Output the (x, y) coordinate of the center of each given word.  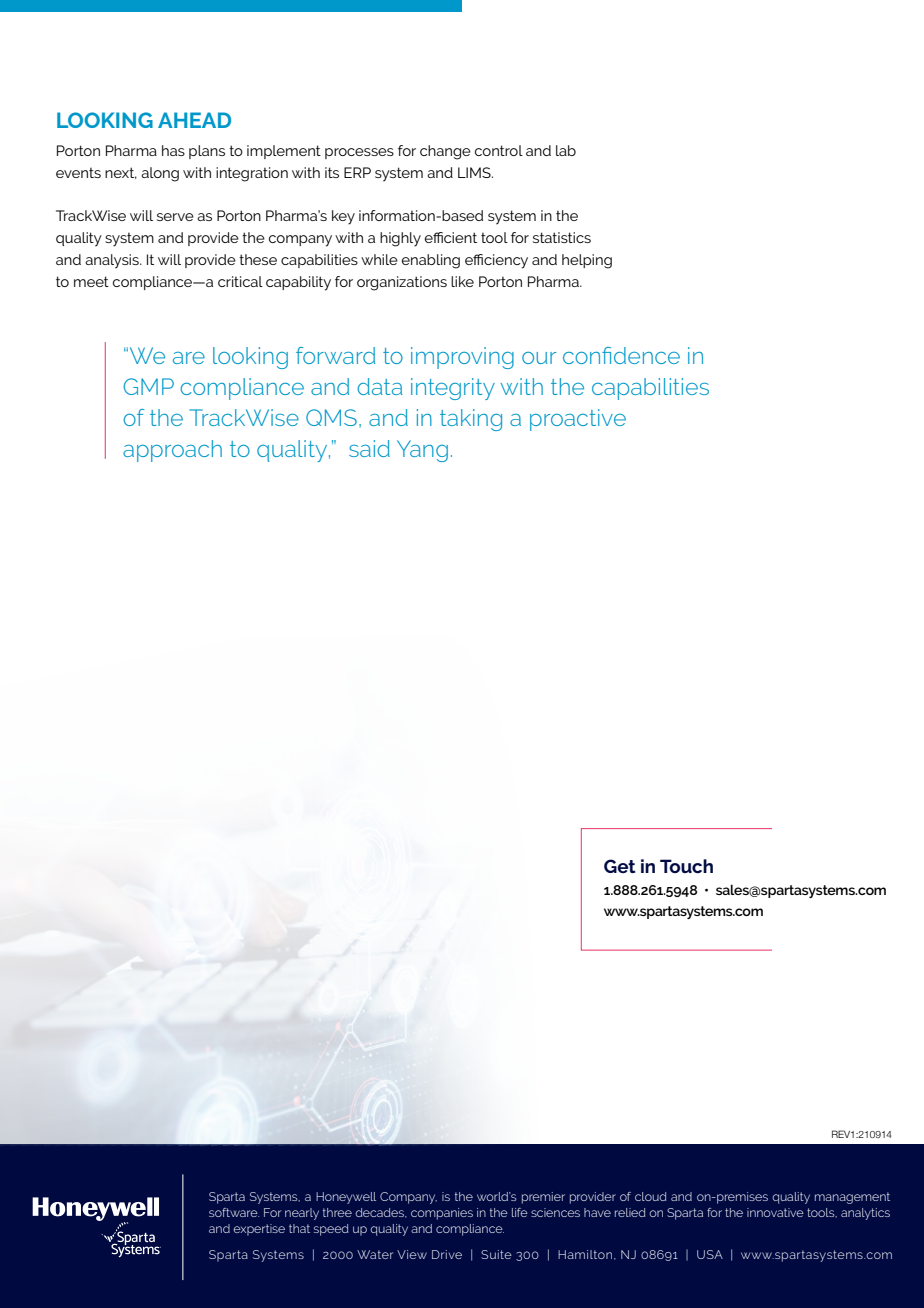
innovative (775, 1212)
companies (442, 1214)
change (445, 152)
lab (566, 150)
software (234, 1212)
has (173, 150)
